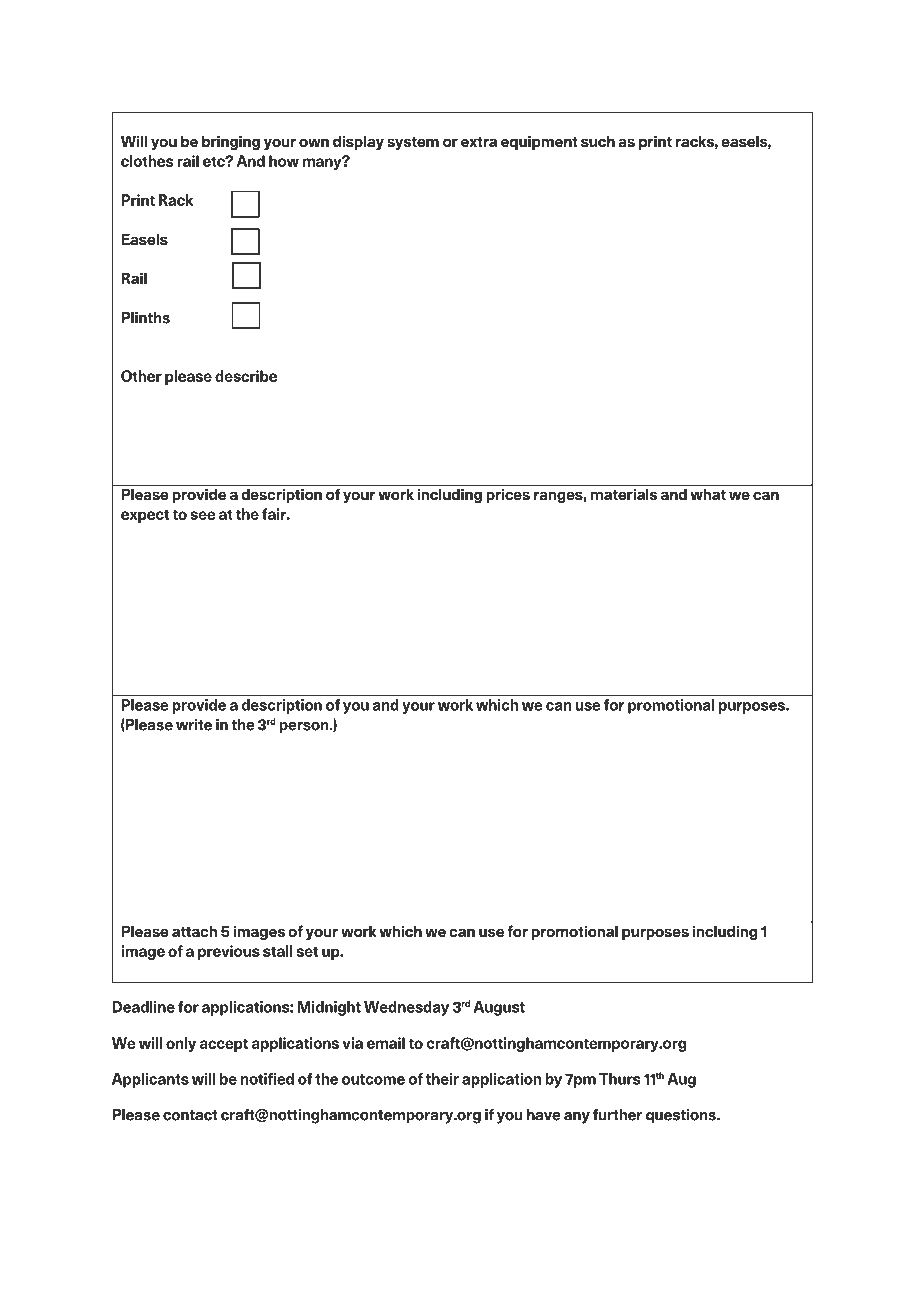  Describe the element at coordinates (442, 1079) in the document. I see `their` at that location.
